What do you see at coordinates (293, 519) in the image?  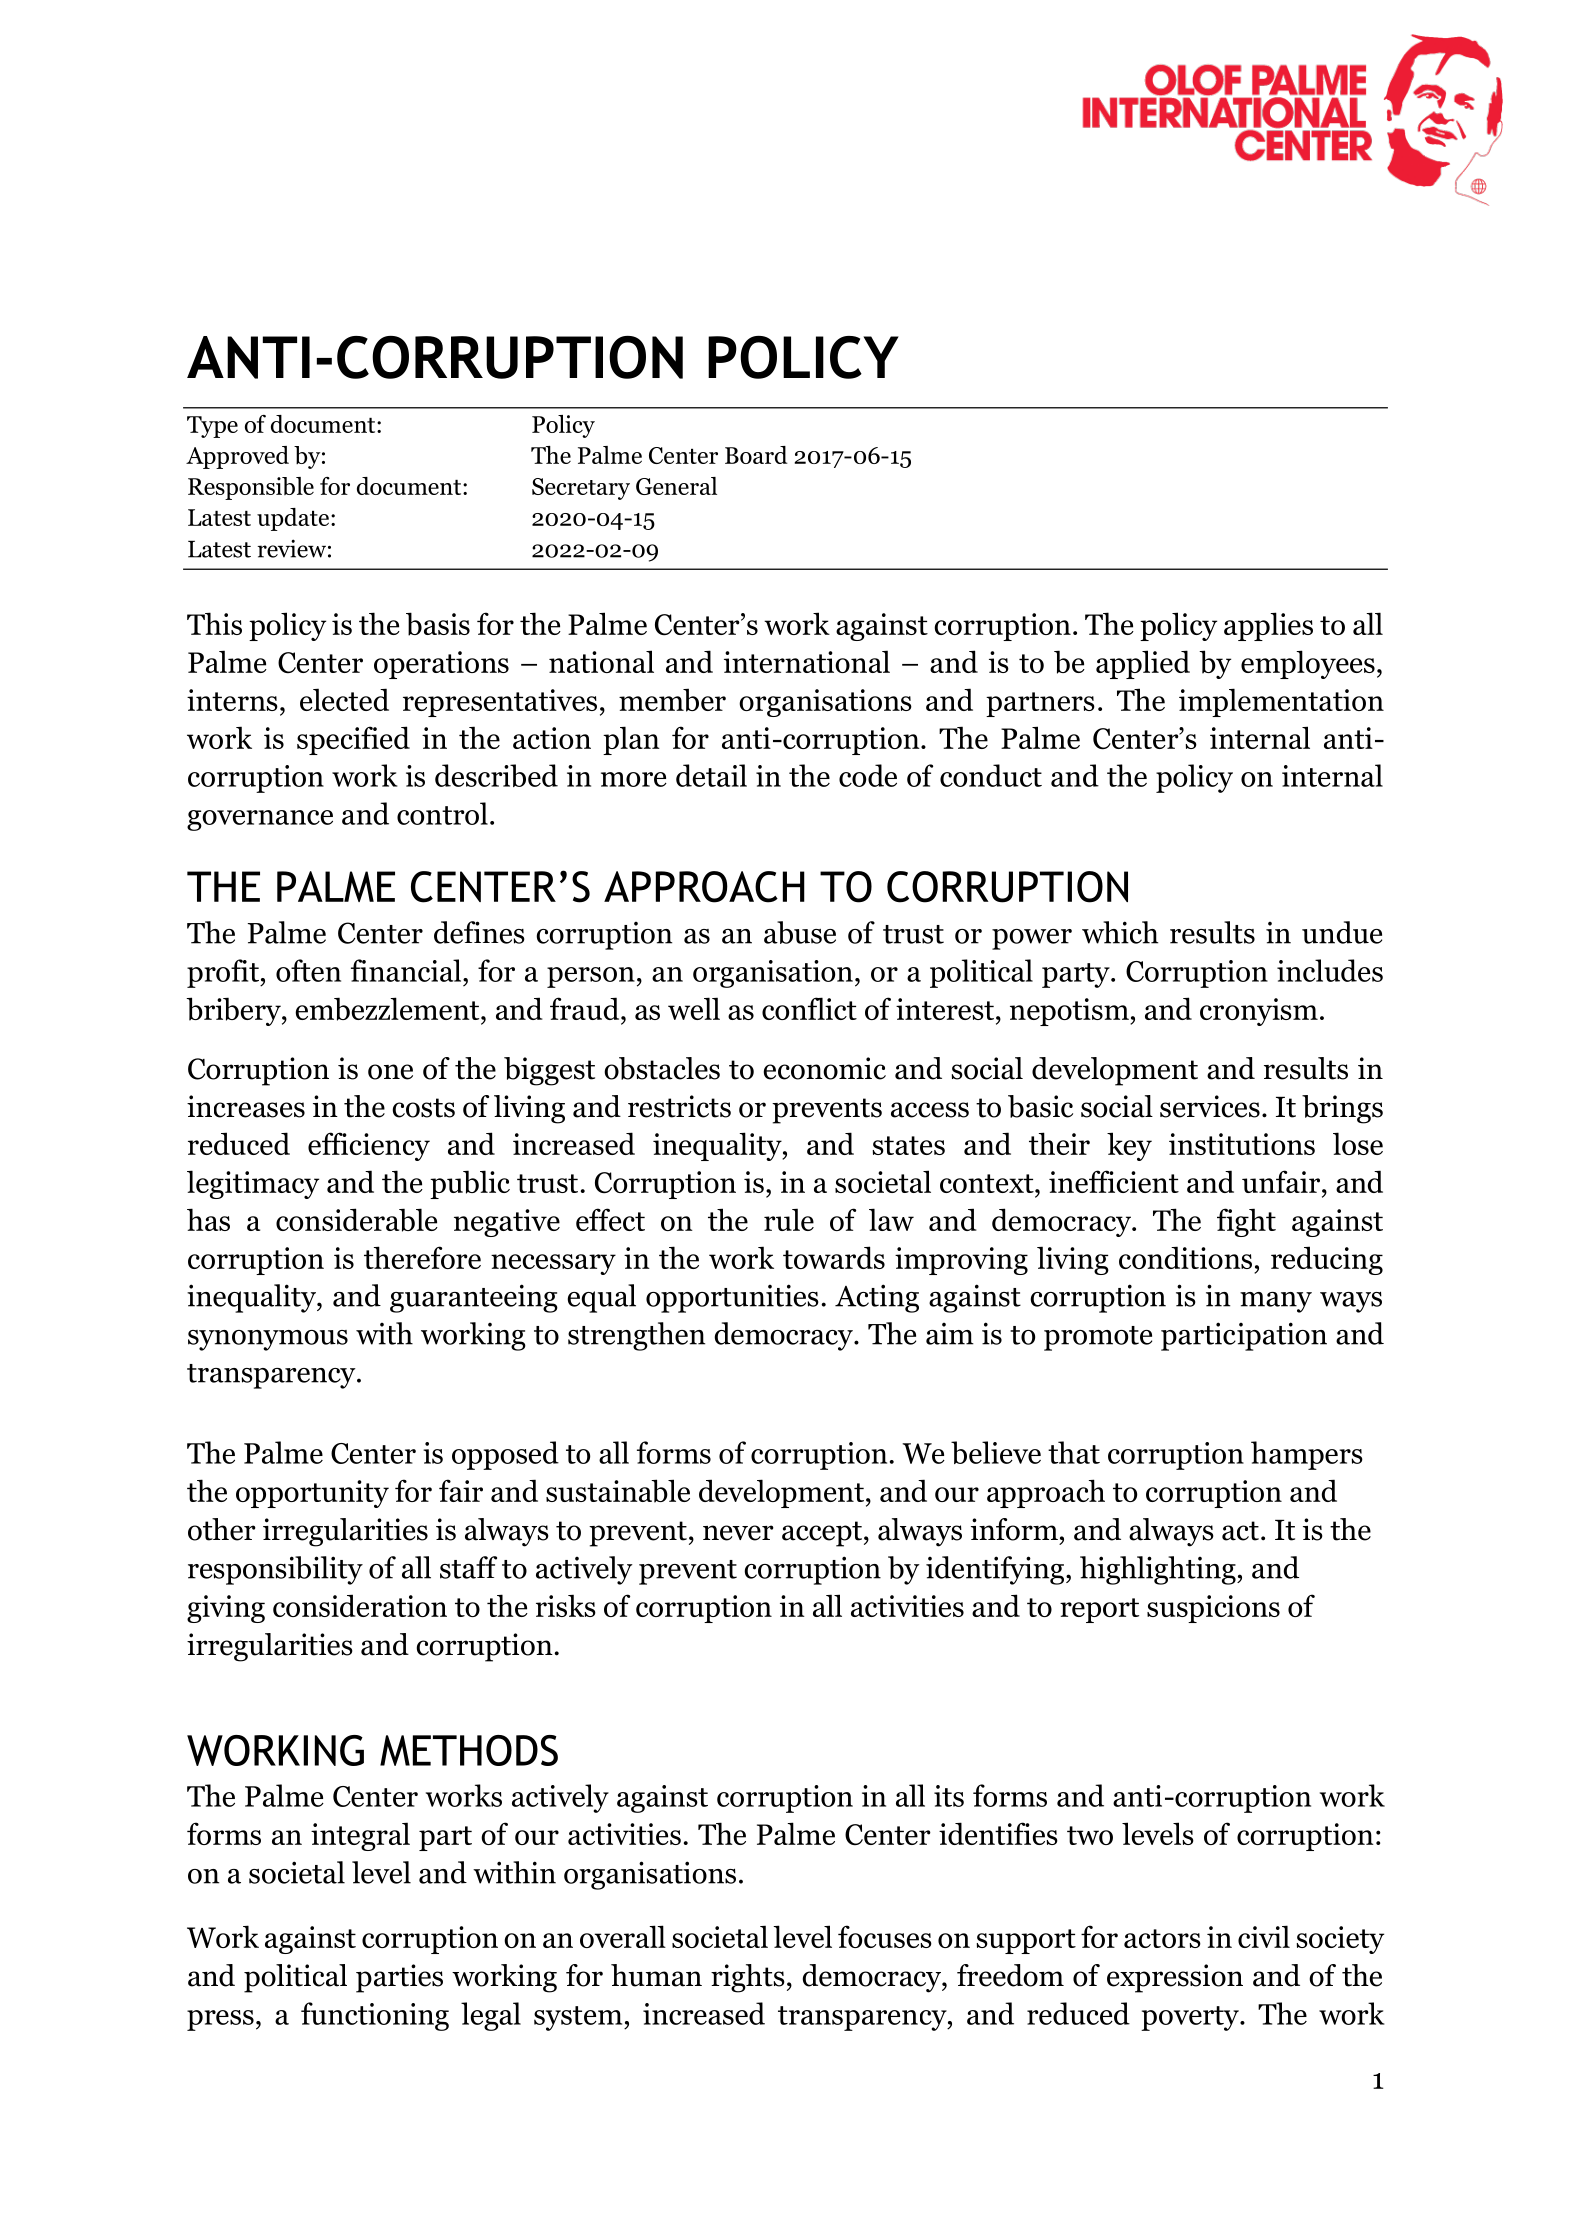 I see `update` at bounding box center [293, 519].
